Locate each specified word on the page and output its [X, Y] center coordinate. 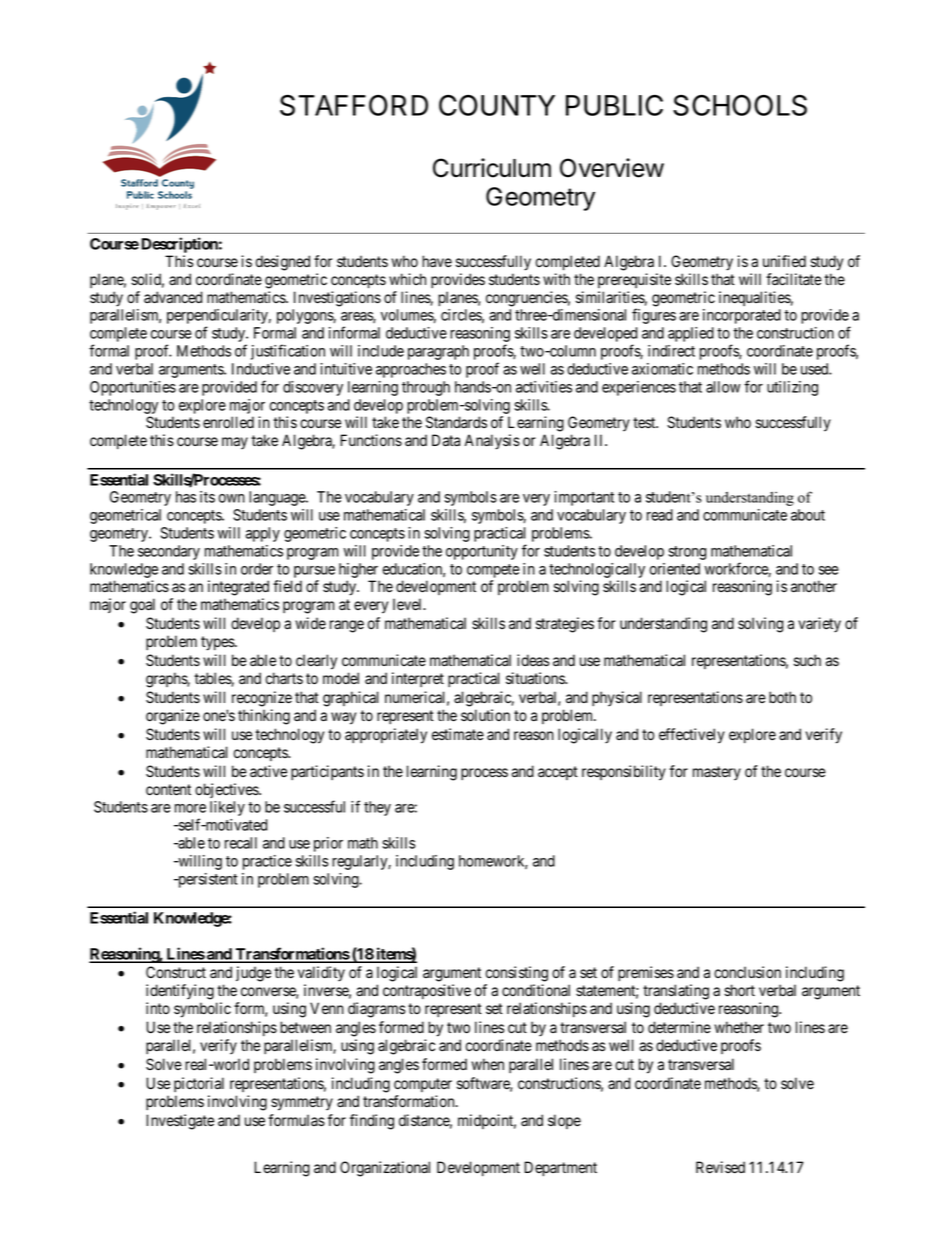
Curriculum [492, 168]
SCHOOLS [740, 105]
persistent [206, 880]
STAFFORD [354, 105]
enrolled [228, 422]
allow [723, 387]
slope [564, 1121]
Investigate [180, 1122]
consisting [517, 974]
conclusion [747, 972]
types [218, 643]
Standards [456, 422]
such [807, 660]
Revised [720, 1167]
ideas [533, 660]
